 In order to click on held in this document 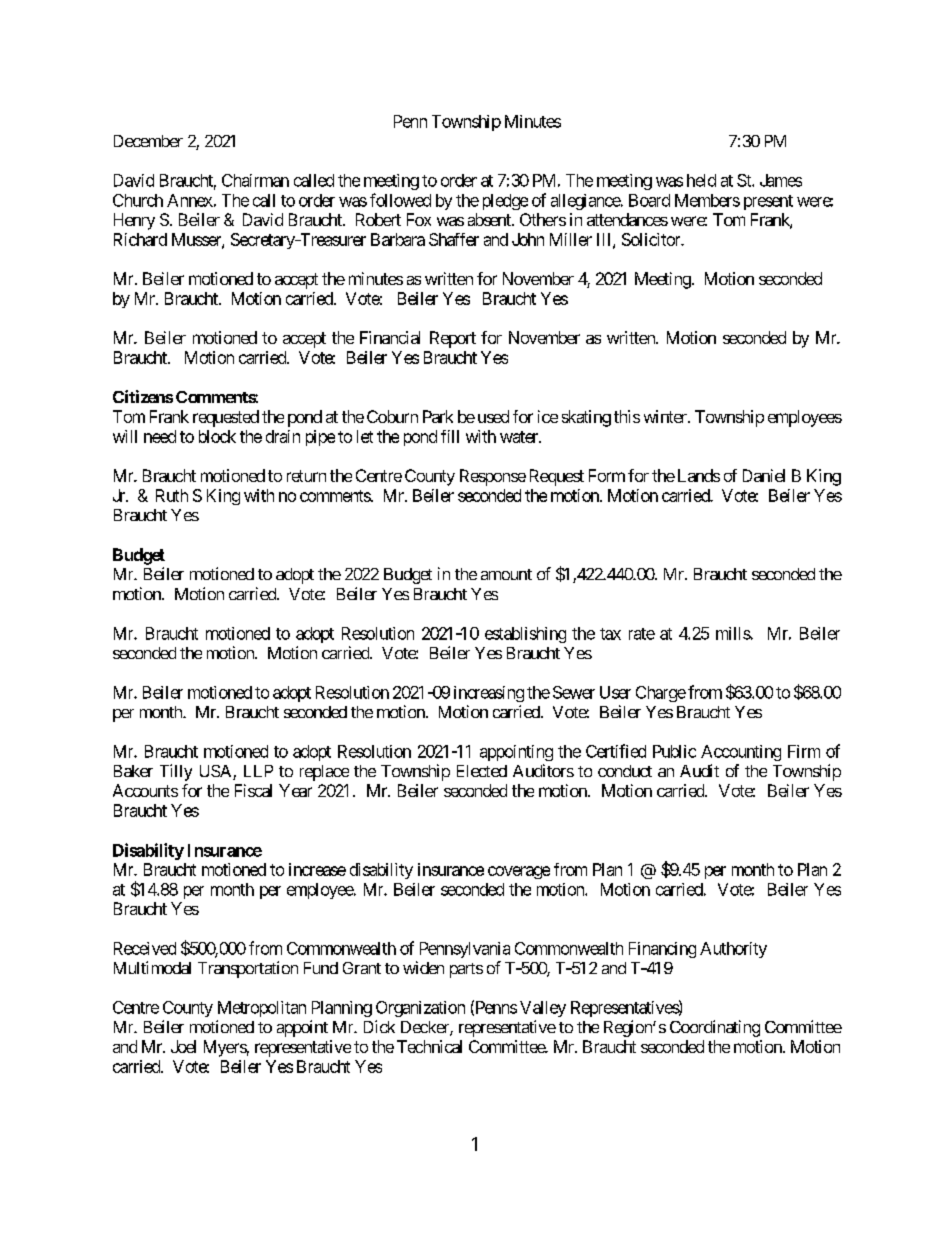, I will do `click(701, 180)`.
